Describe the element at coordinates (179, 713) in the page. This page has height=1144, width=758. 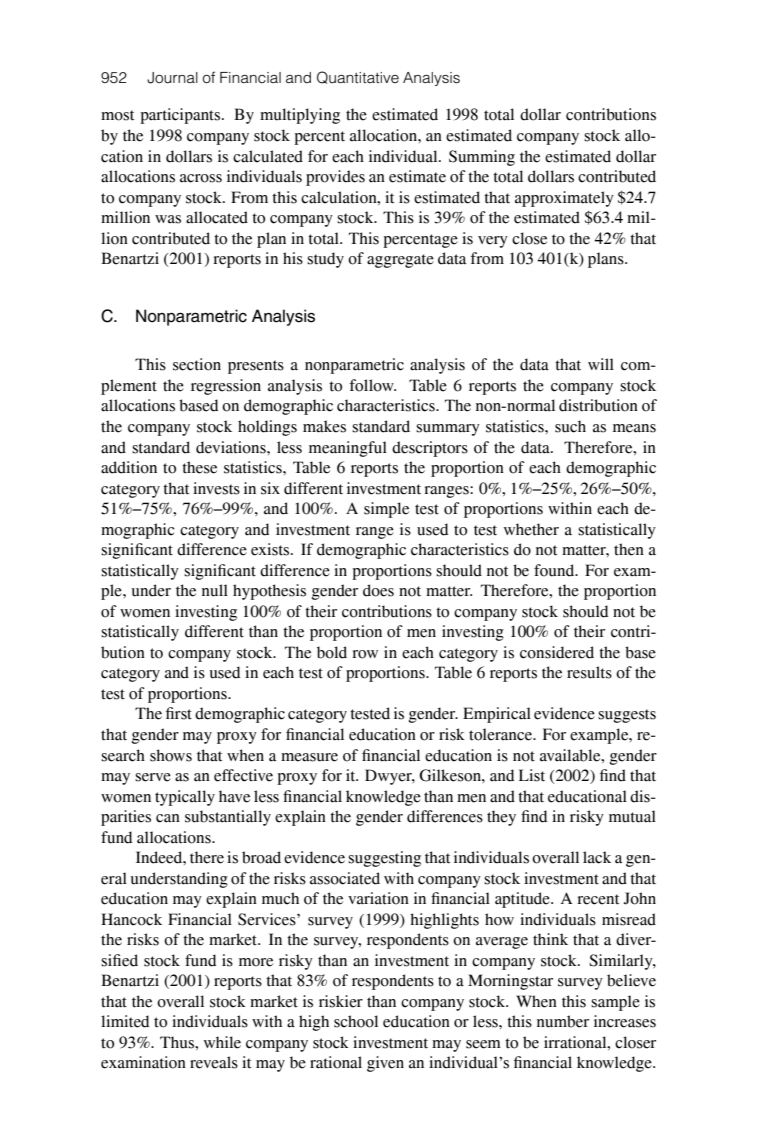
I see `first` at that location.
